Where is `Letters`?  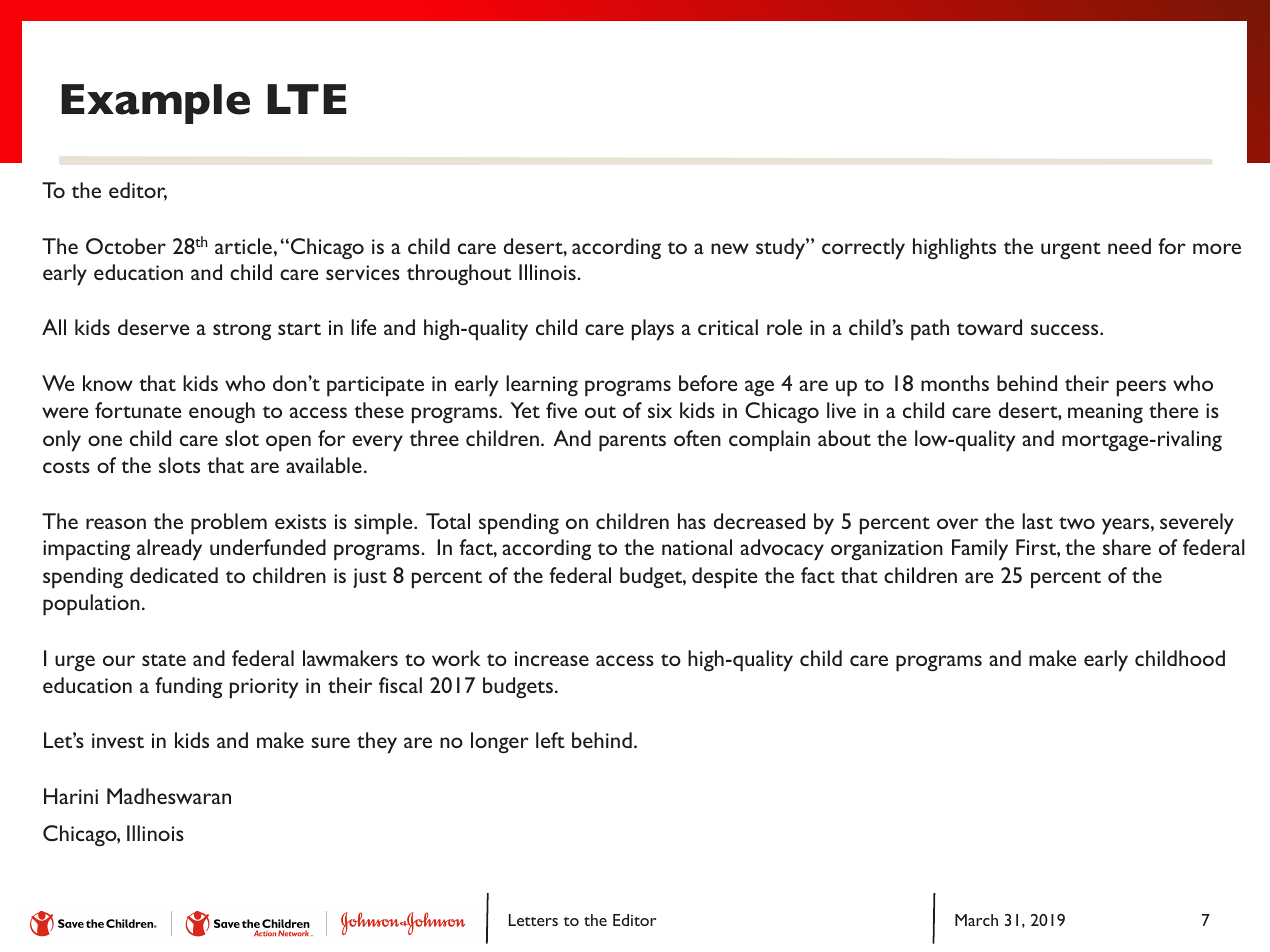
Letters is located at coordinates (533, 920).
